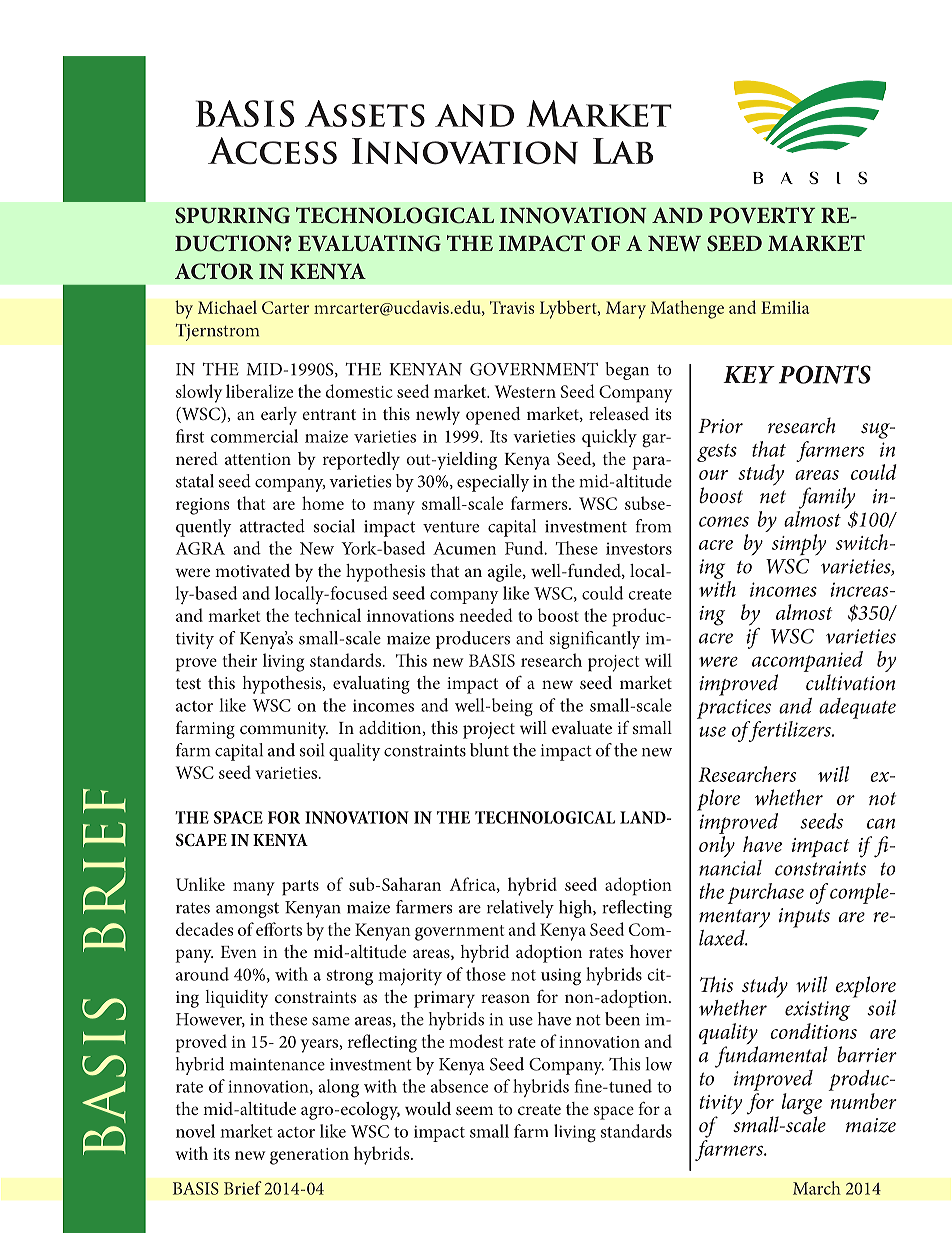 The image size is (952, 1233). I want to click on Access, so click(272, 150).
